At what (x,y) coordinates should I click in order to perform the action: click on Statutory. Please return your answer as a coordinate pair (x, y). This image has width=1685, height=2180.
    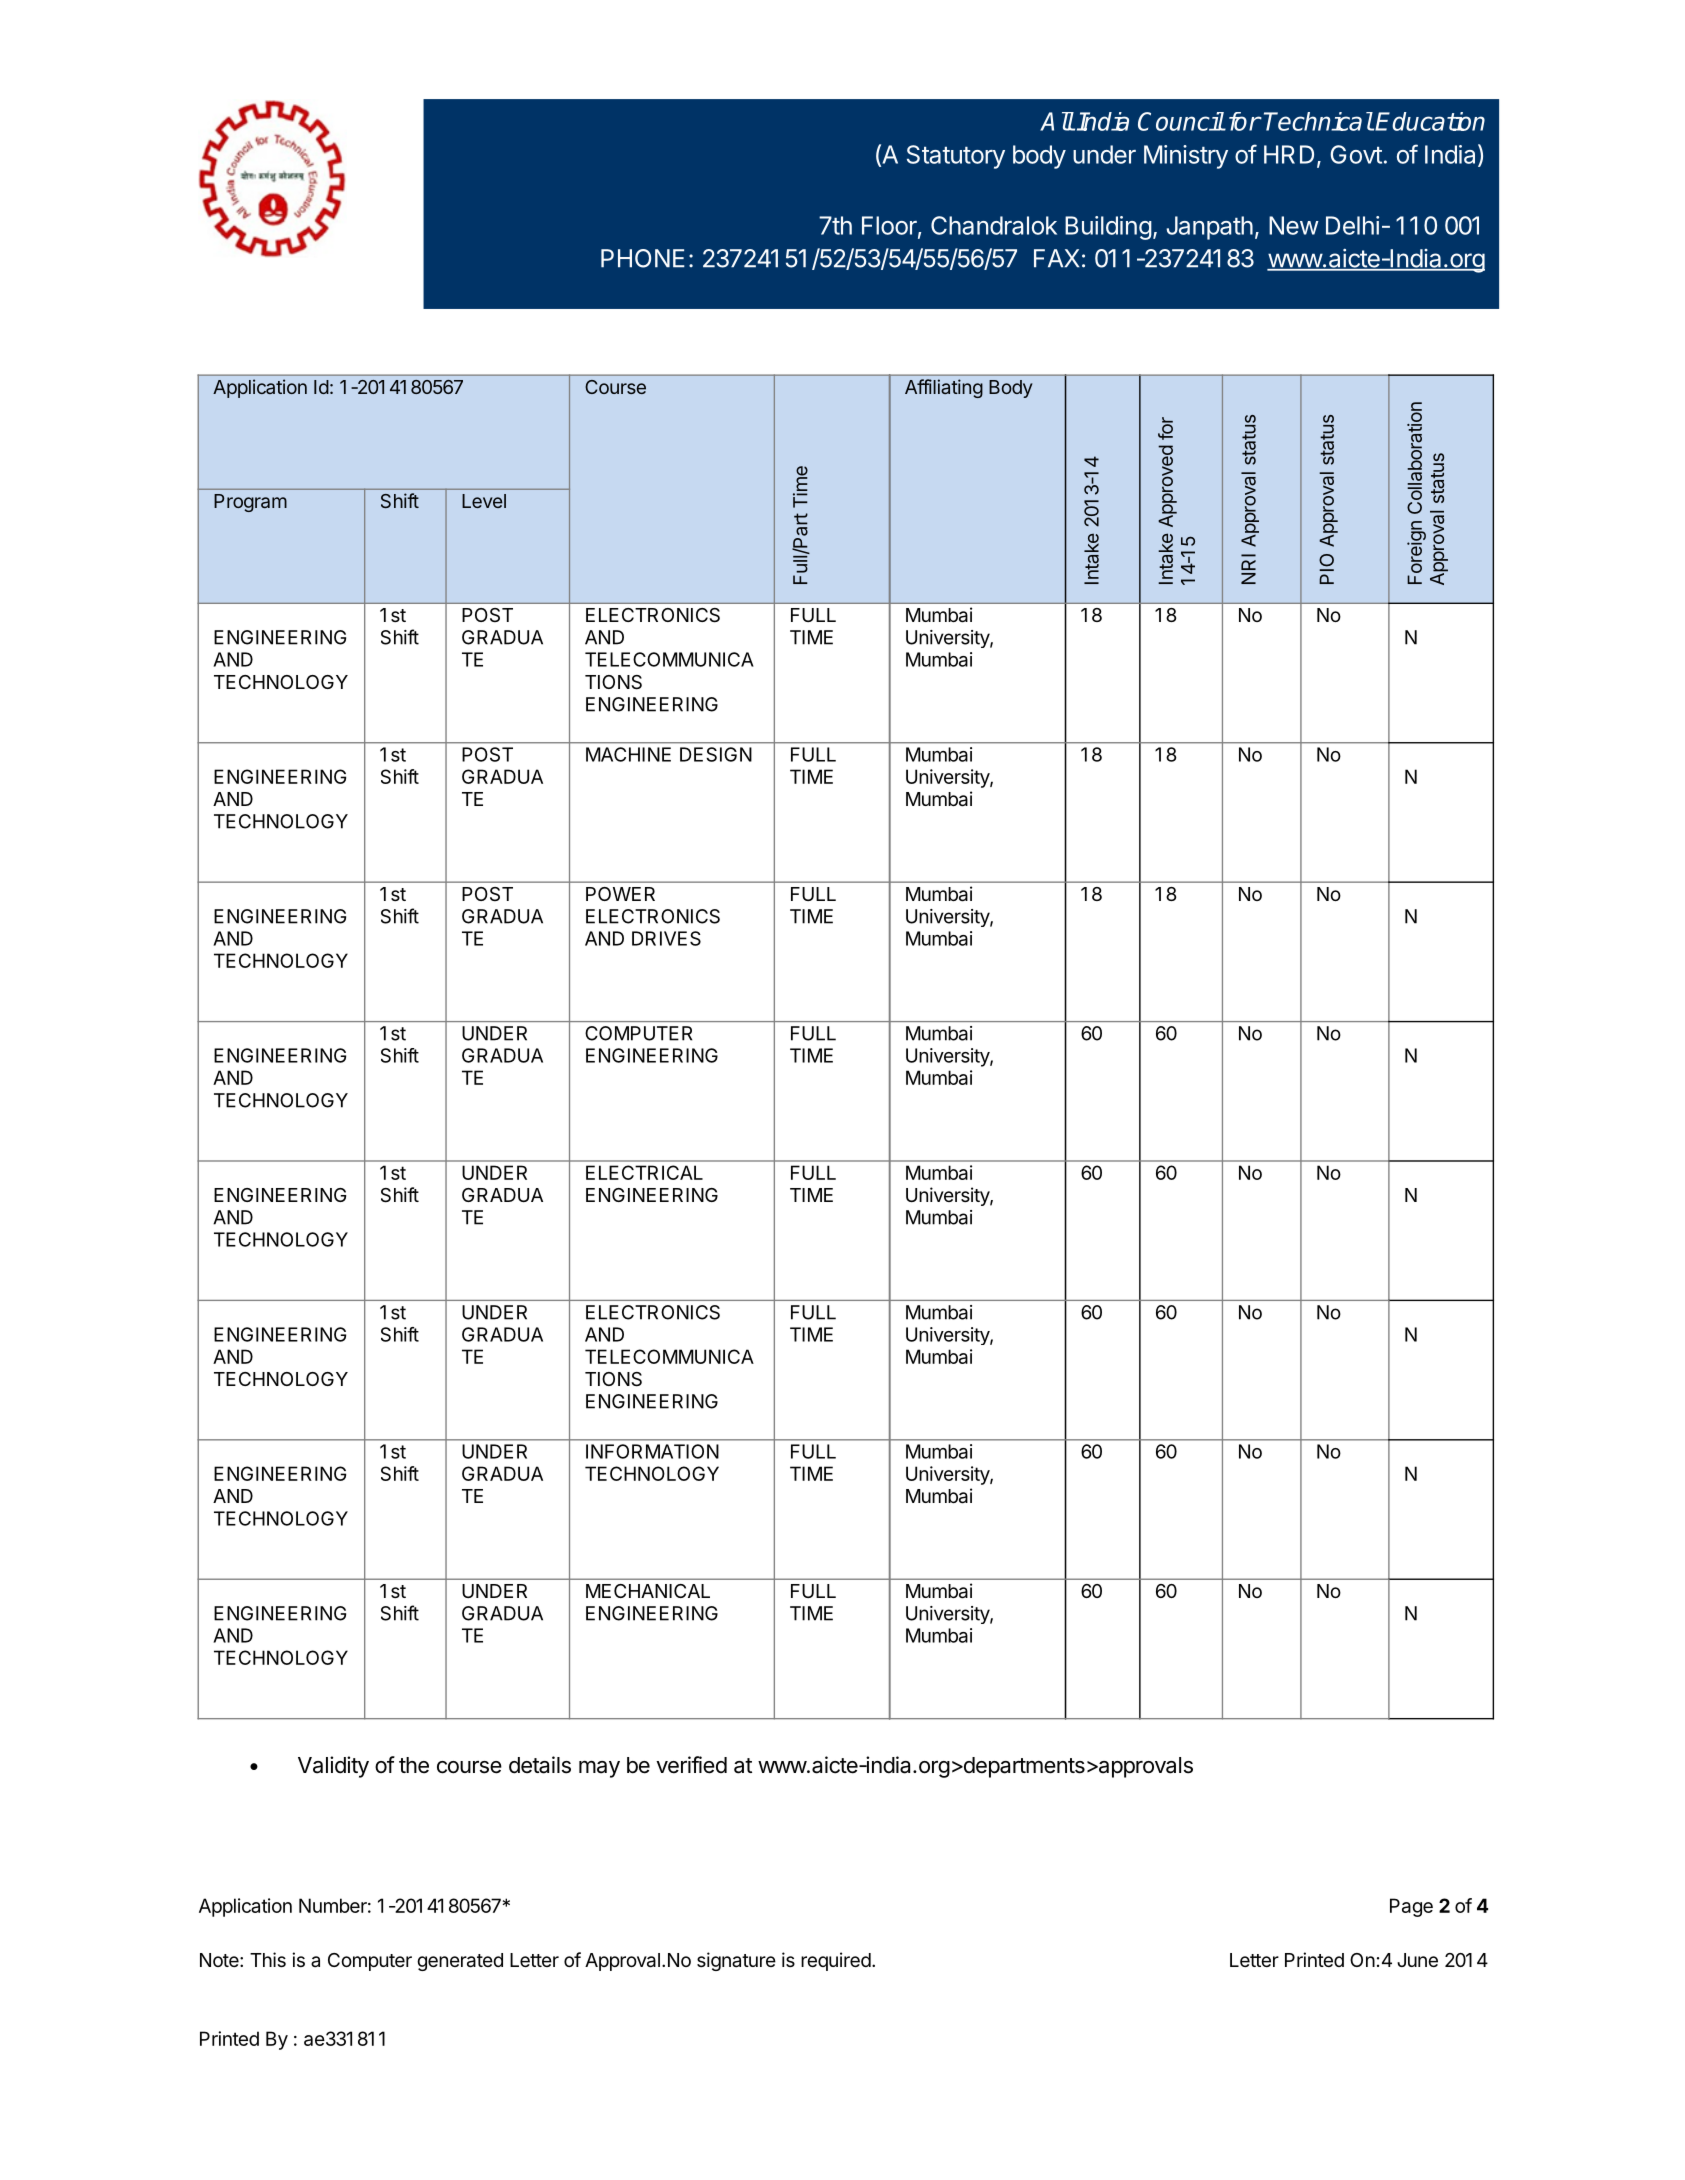
    Looking at the image, I should click on (956, 157).
